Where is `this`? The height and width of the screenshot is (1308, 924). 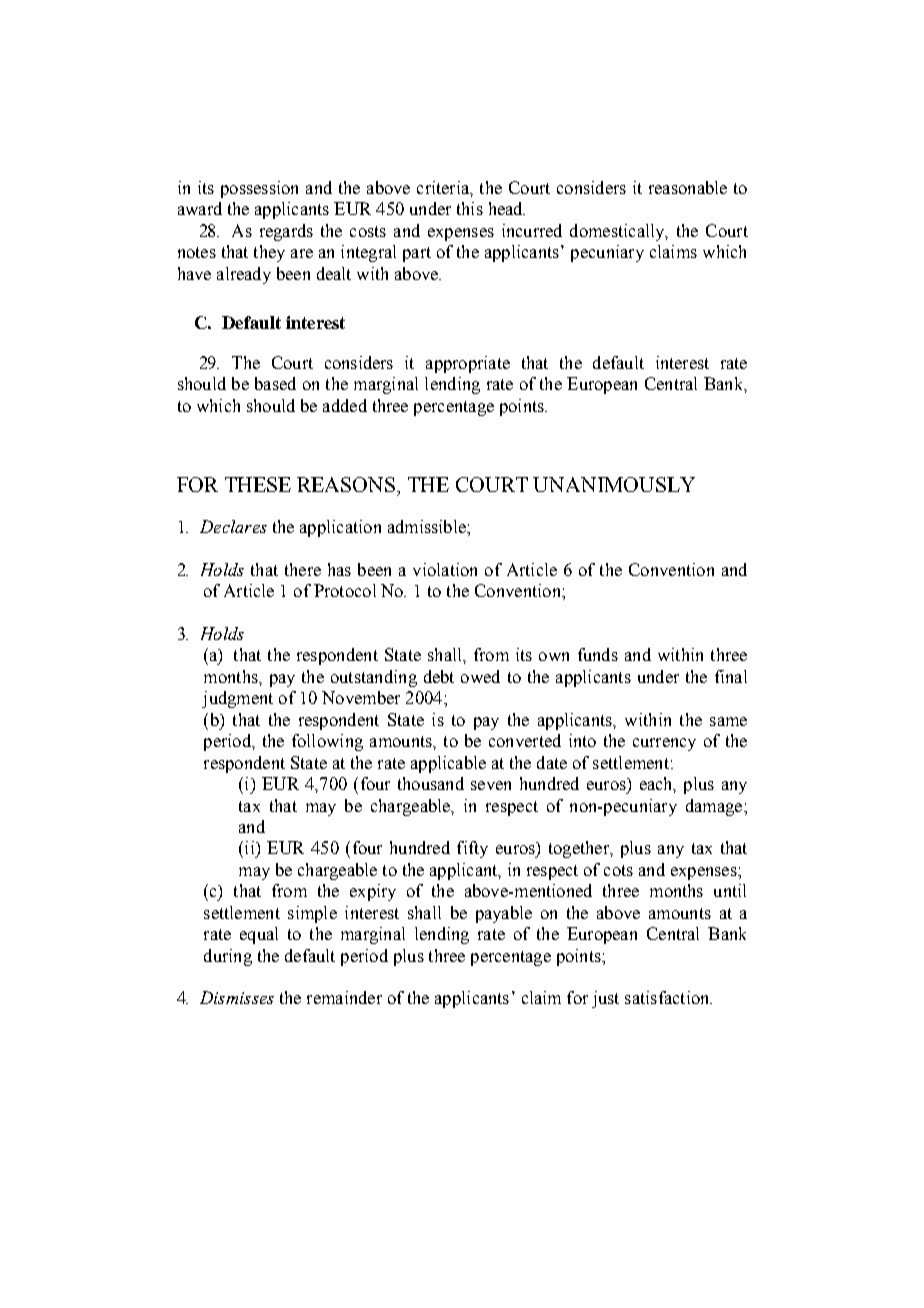
this is located at coordinates (470, 208).
